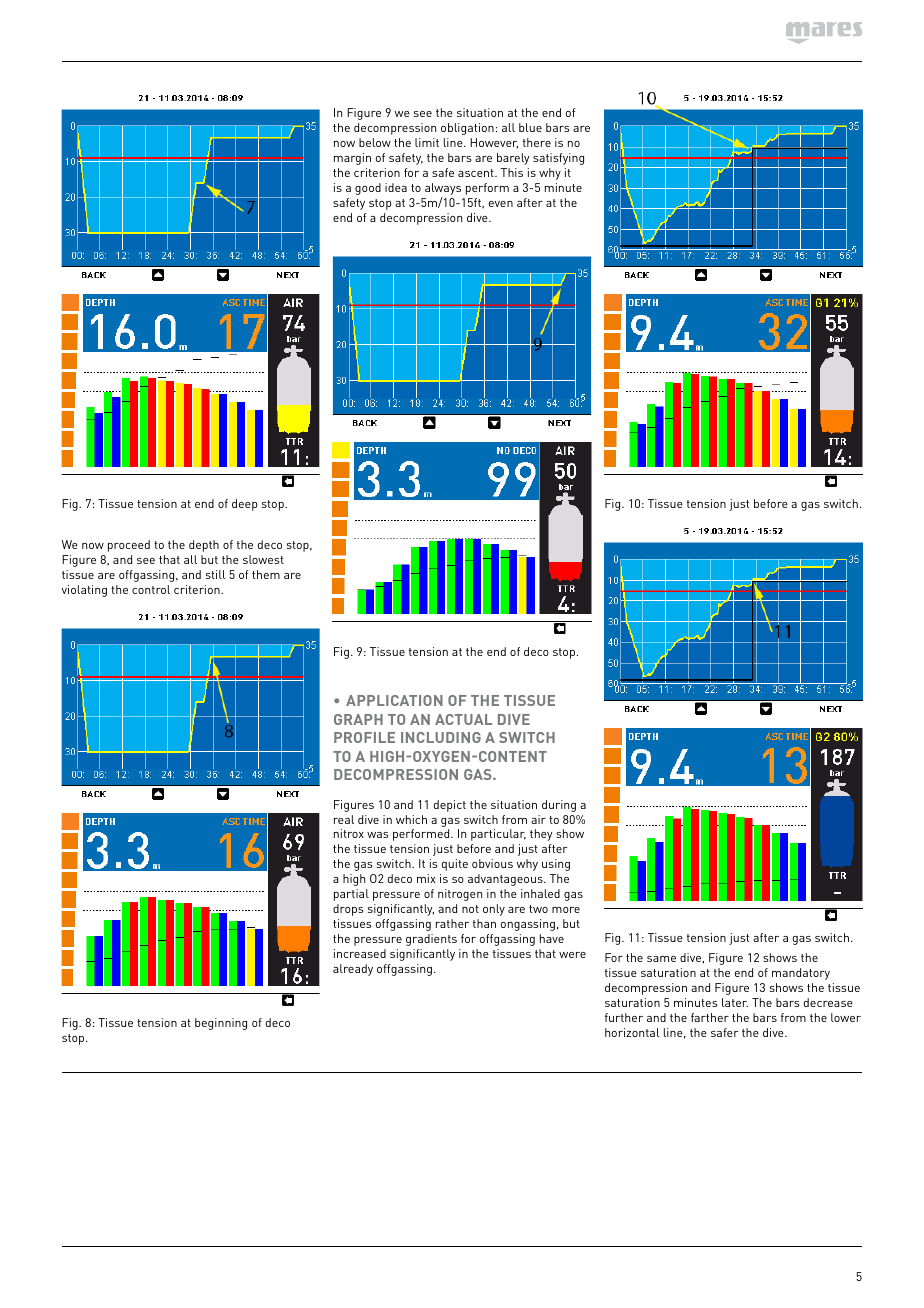 The width and height of the screenshot is (924, 1308). I want to click on This, so click(512, 172).
